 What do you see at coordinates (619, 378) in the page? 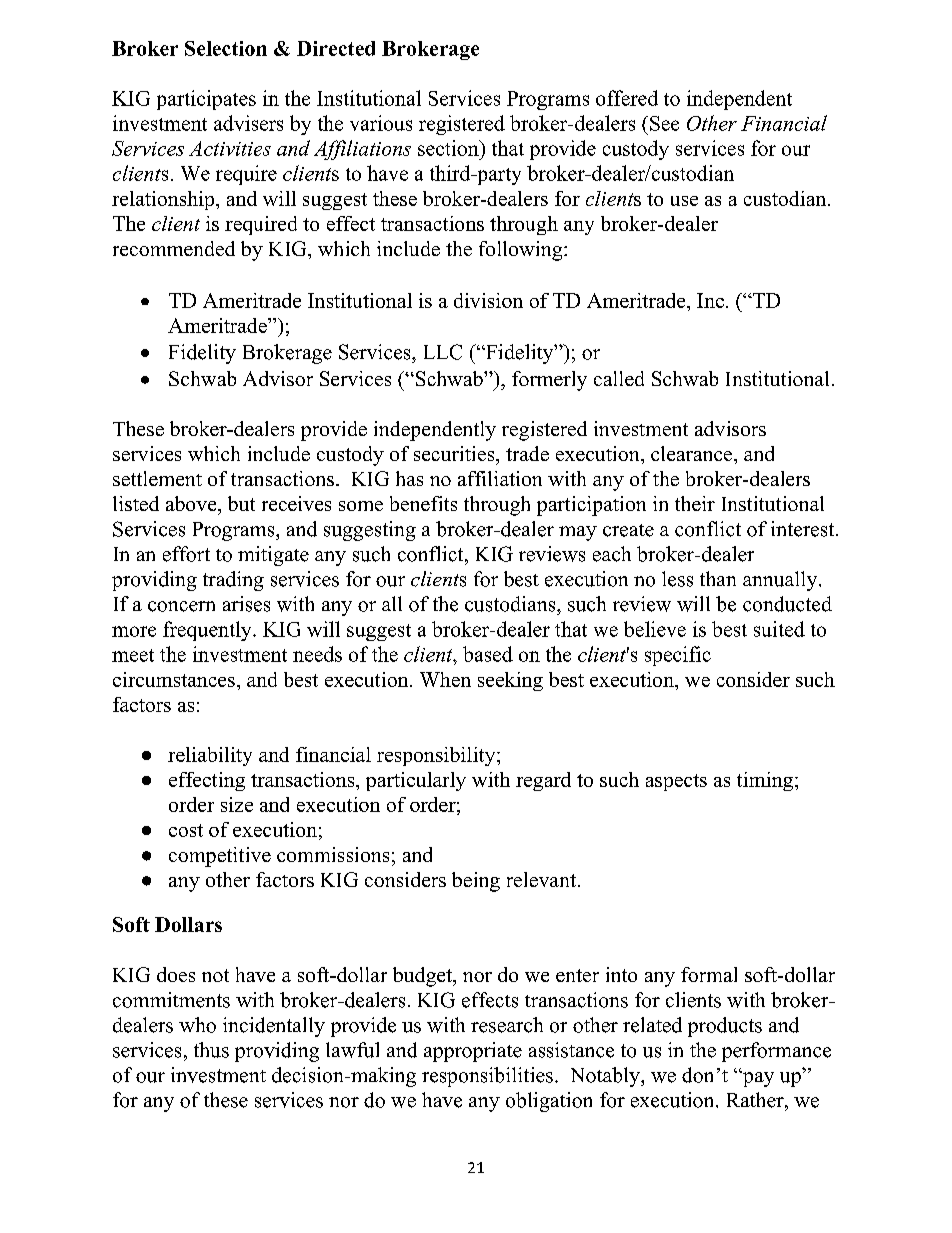
I see `called` at bounding box center [619, 378].
